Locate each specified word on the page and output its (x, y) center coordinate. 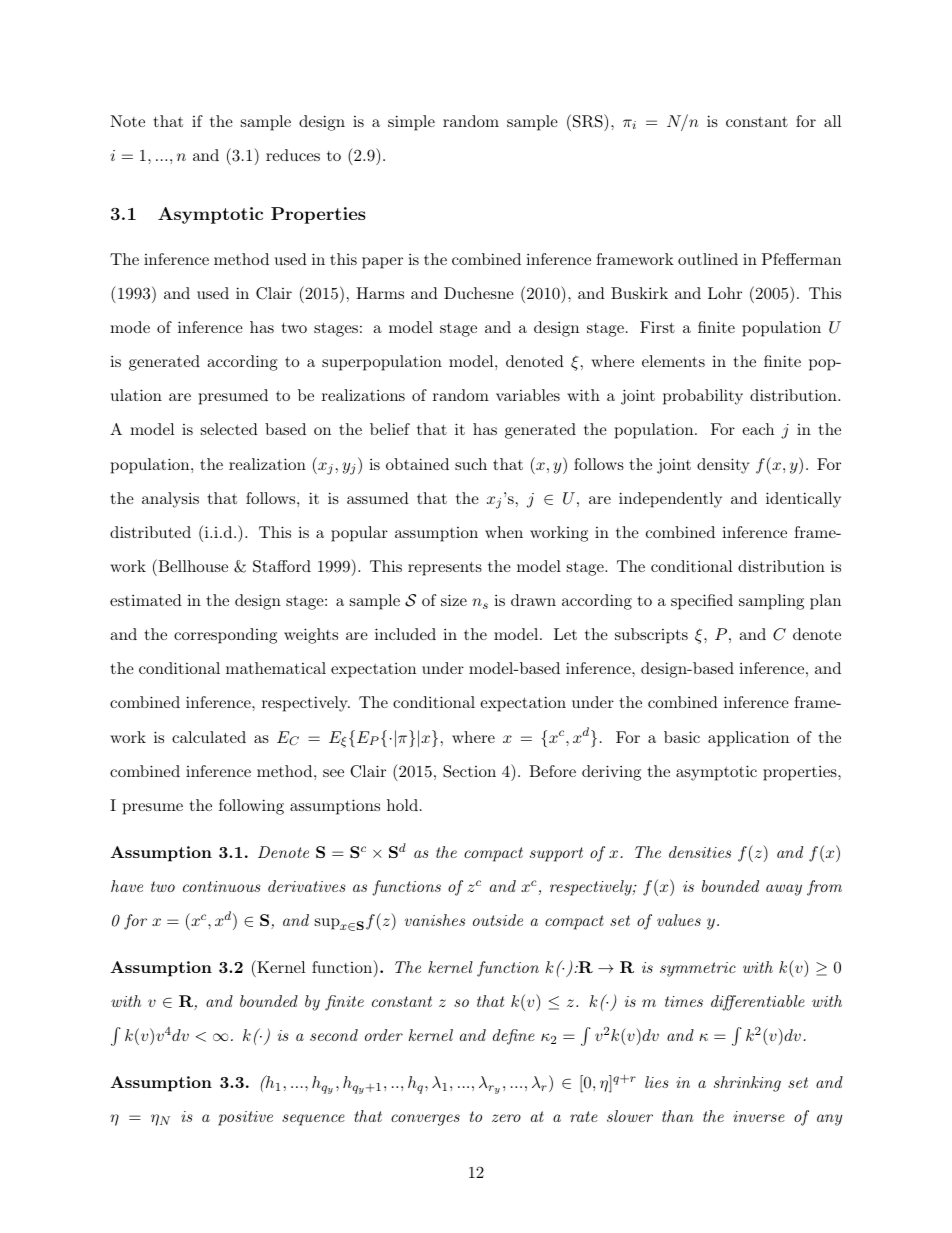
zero (506, 1118)
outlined (708, 259)
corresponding (225, 636)
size (454, 600)
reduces (293, 155)
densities (700, 852)
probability (703, 397)
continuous (221, 886)
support (556, 854)
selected (229, 429)
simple (411, 123)
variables (528, 395)
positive (245, 1118)
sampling (771, 602)
